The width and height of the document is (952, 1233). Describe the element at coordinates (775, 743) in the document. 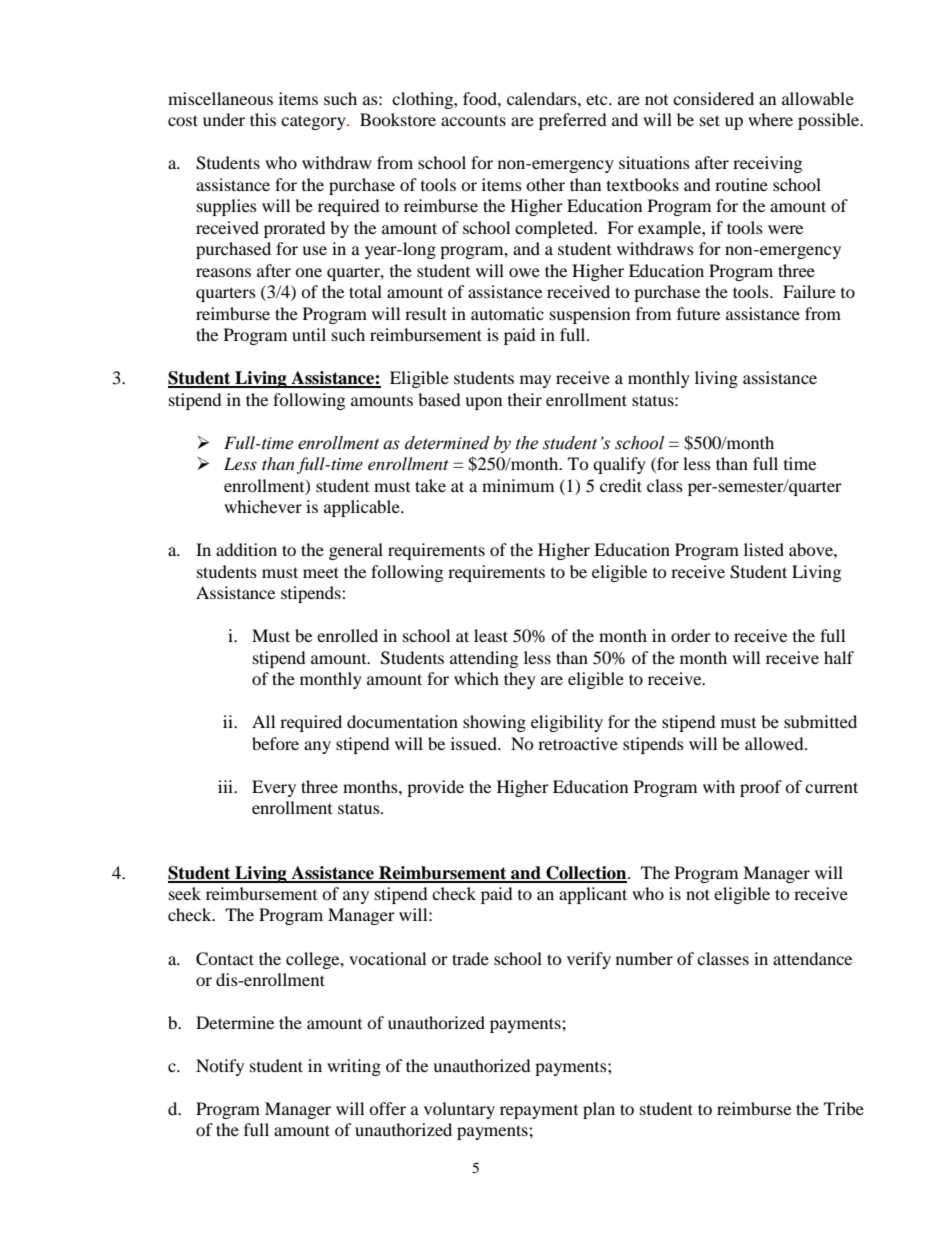

I see `allowed` at that location.
